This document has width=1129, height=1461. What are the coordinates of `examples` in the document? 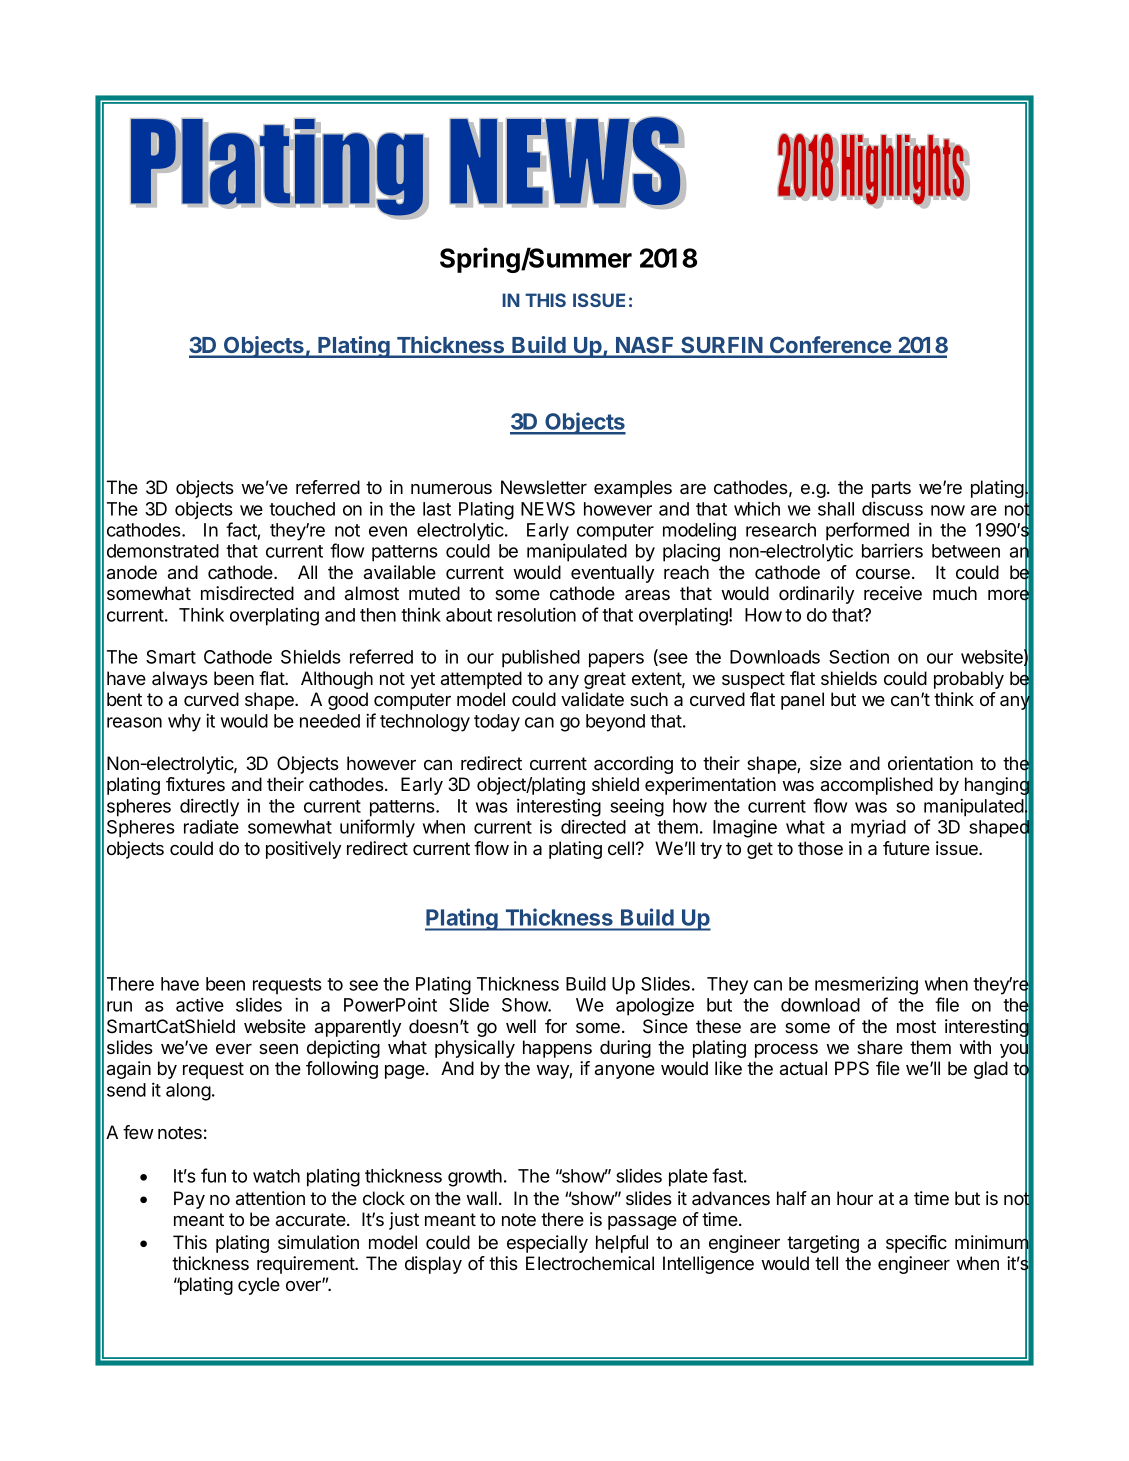 It's located at (633, 489).
